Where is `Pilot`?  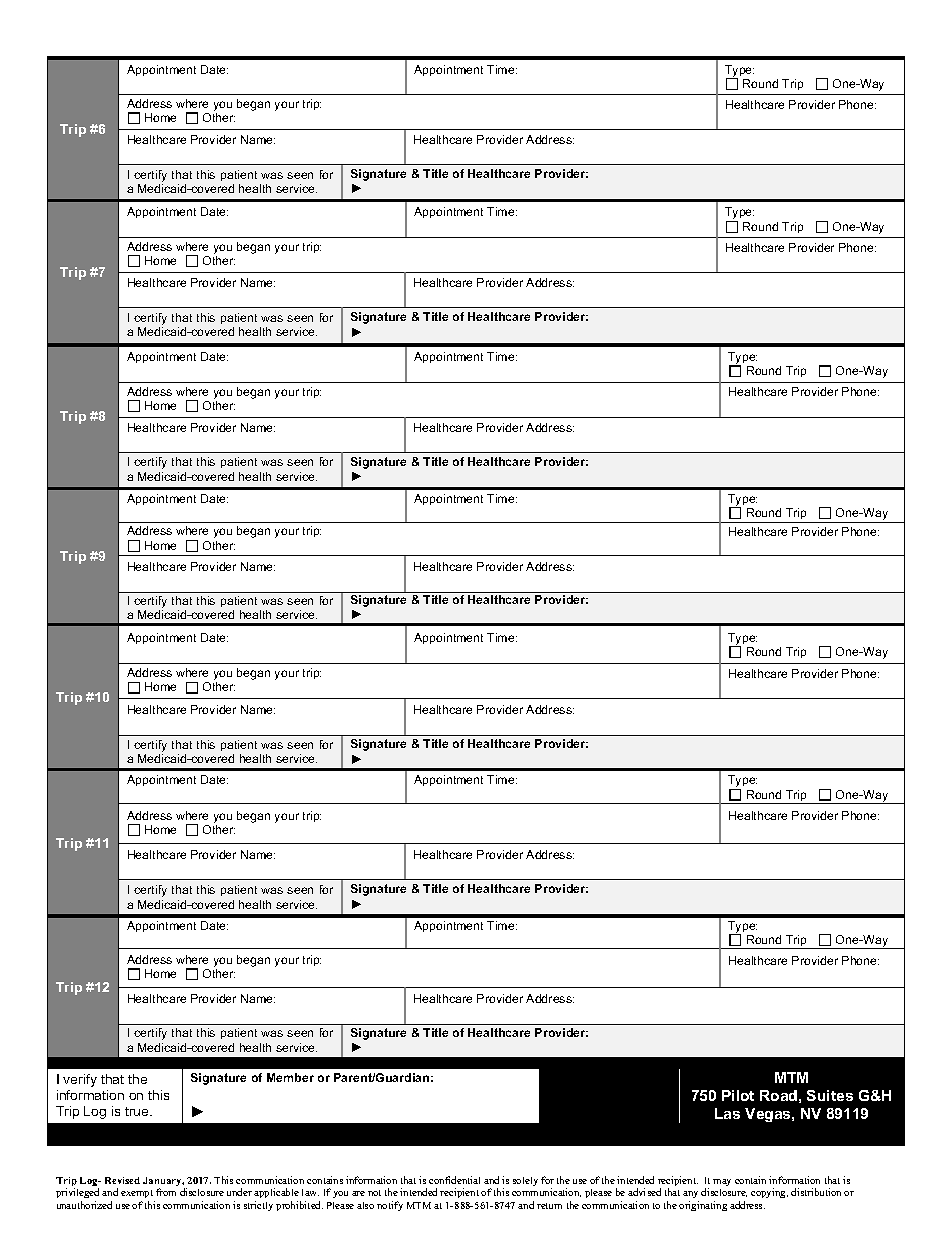 Pilot is located at coordinates (738, 1095).
